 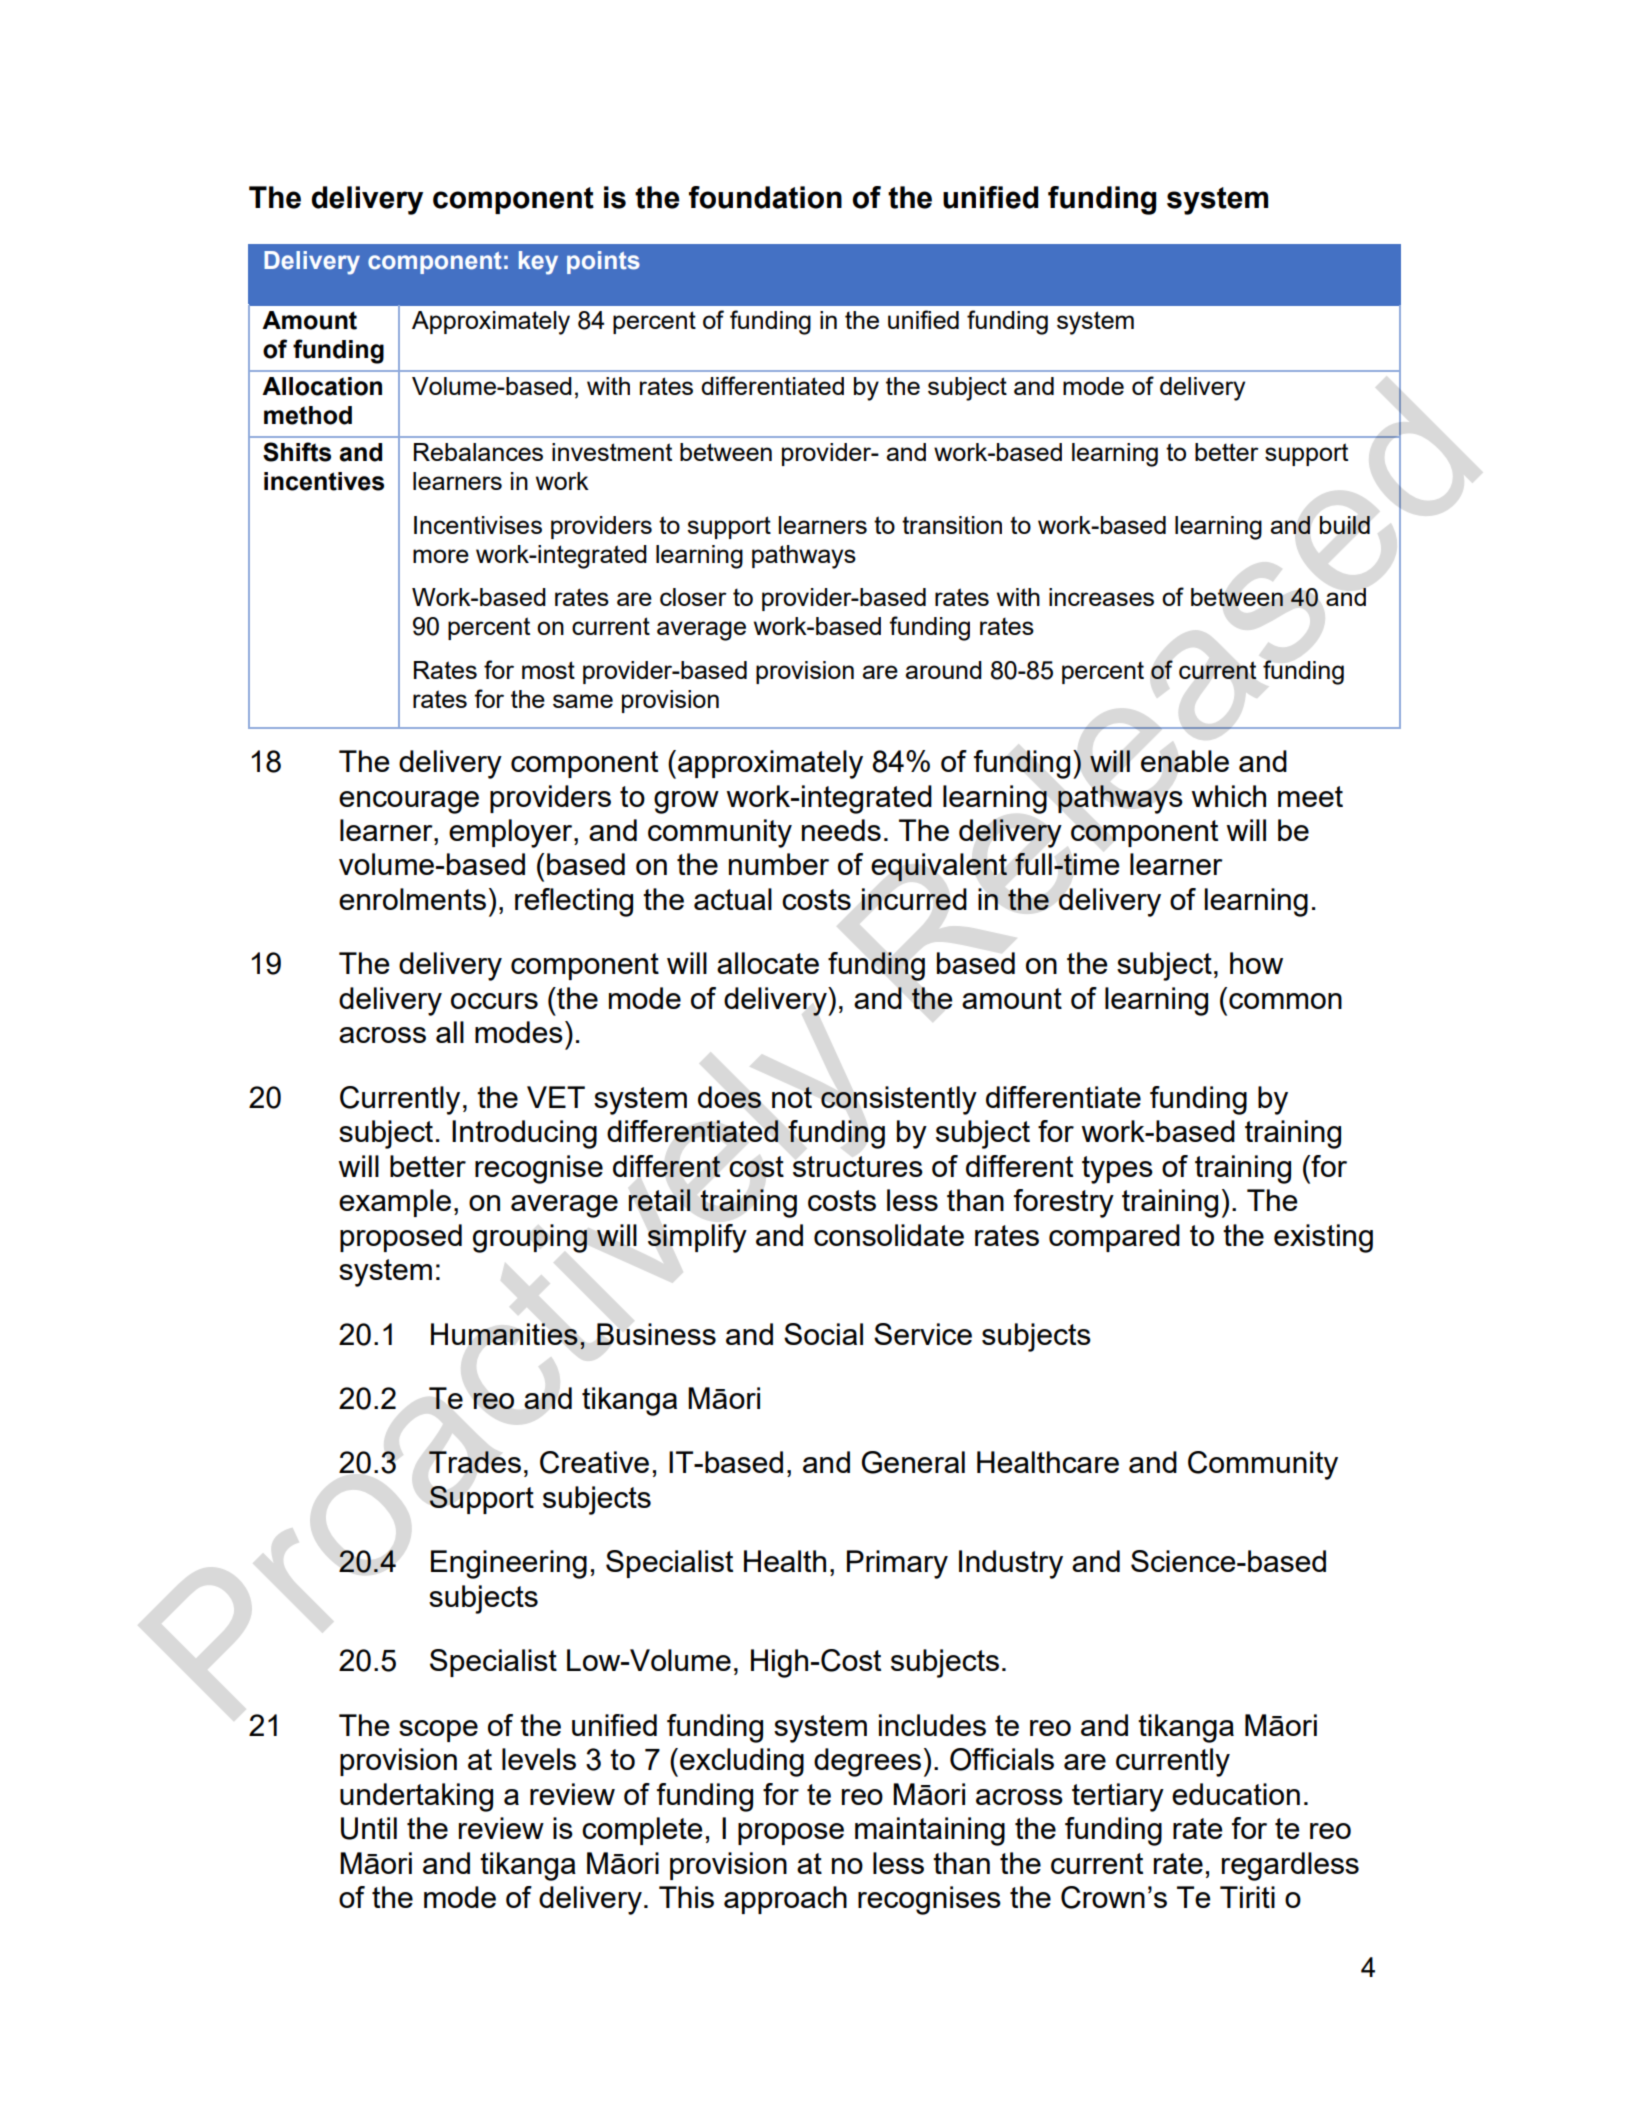 What do you see at coordinates (1345, 525) in the document?
I see `build` at bounding box center [1345, 525].
